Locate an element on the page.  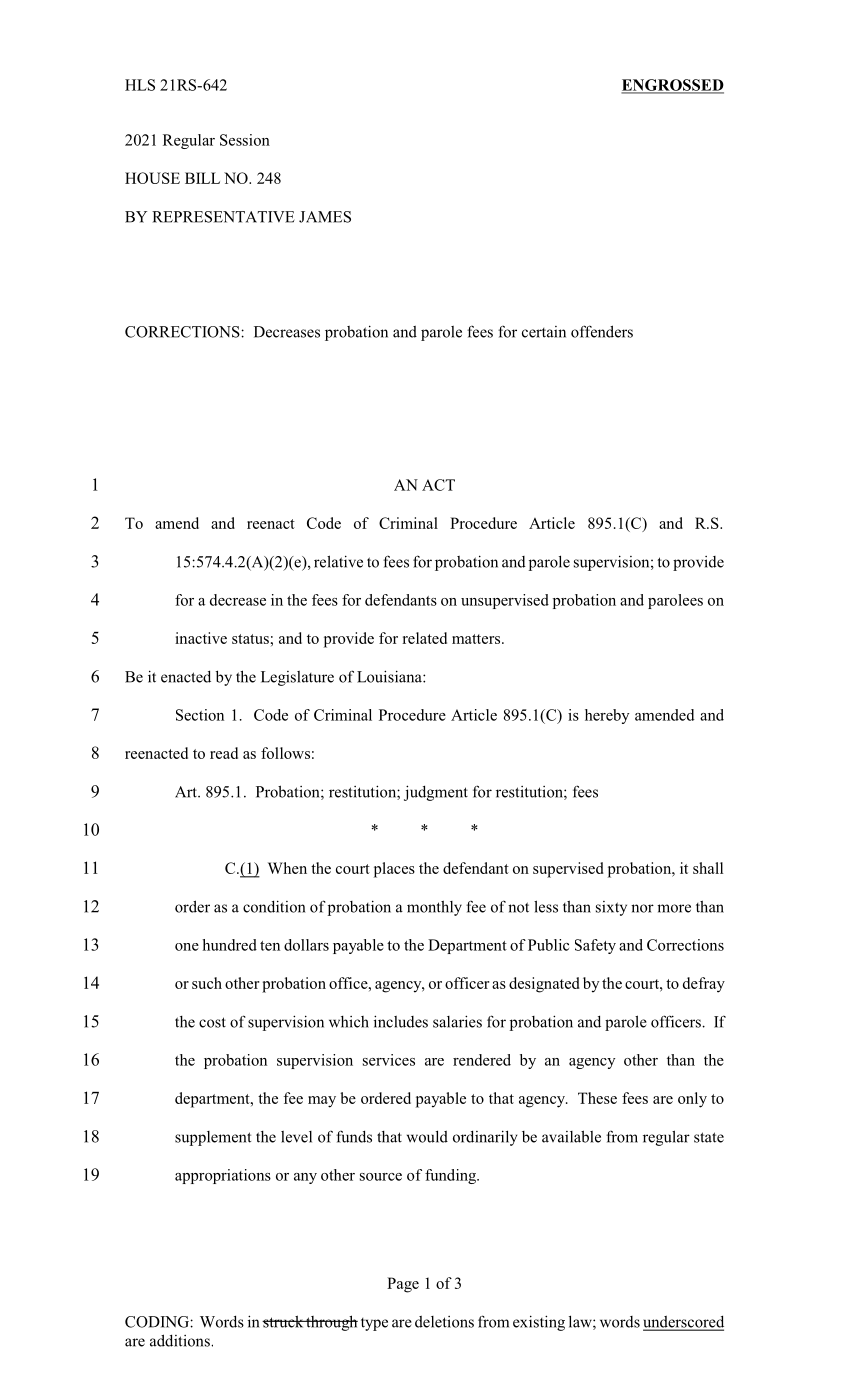
additions is located at coordinates (181, 1340).
